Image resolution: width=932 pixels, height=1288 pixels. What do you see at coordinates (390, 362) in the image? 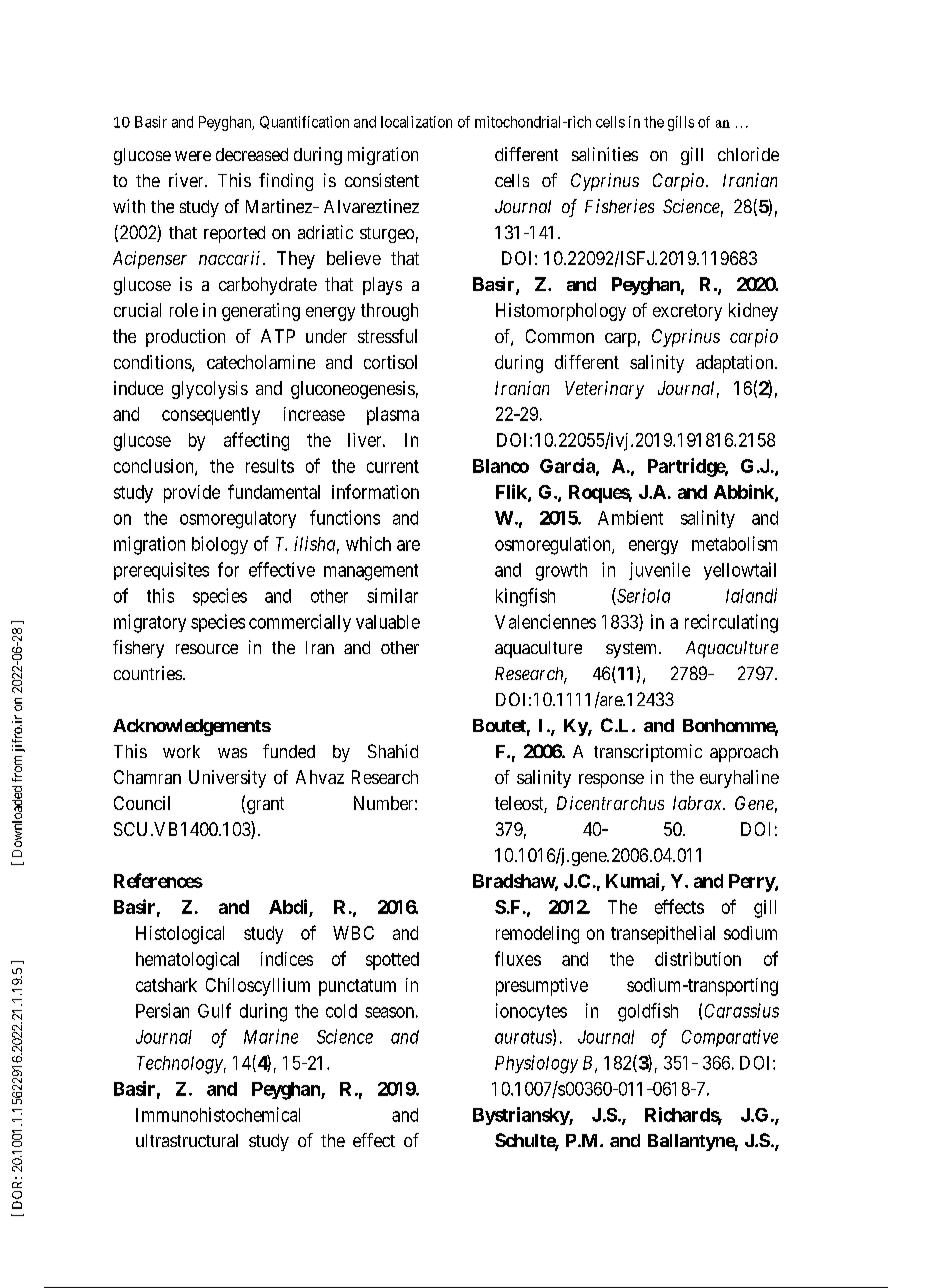
I see `cortisol` at bounding box center [390, 362].
